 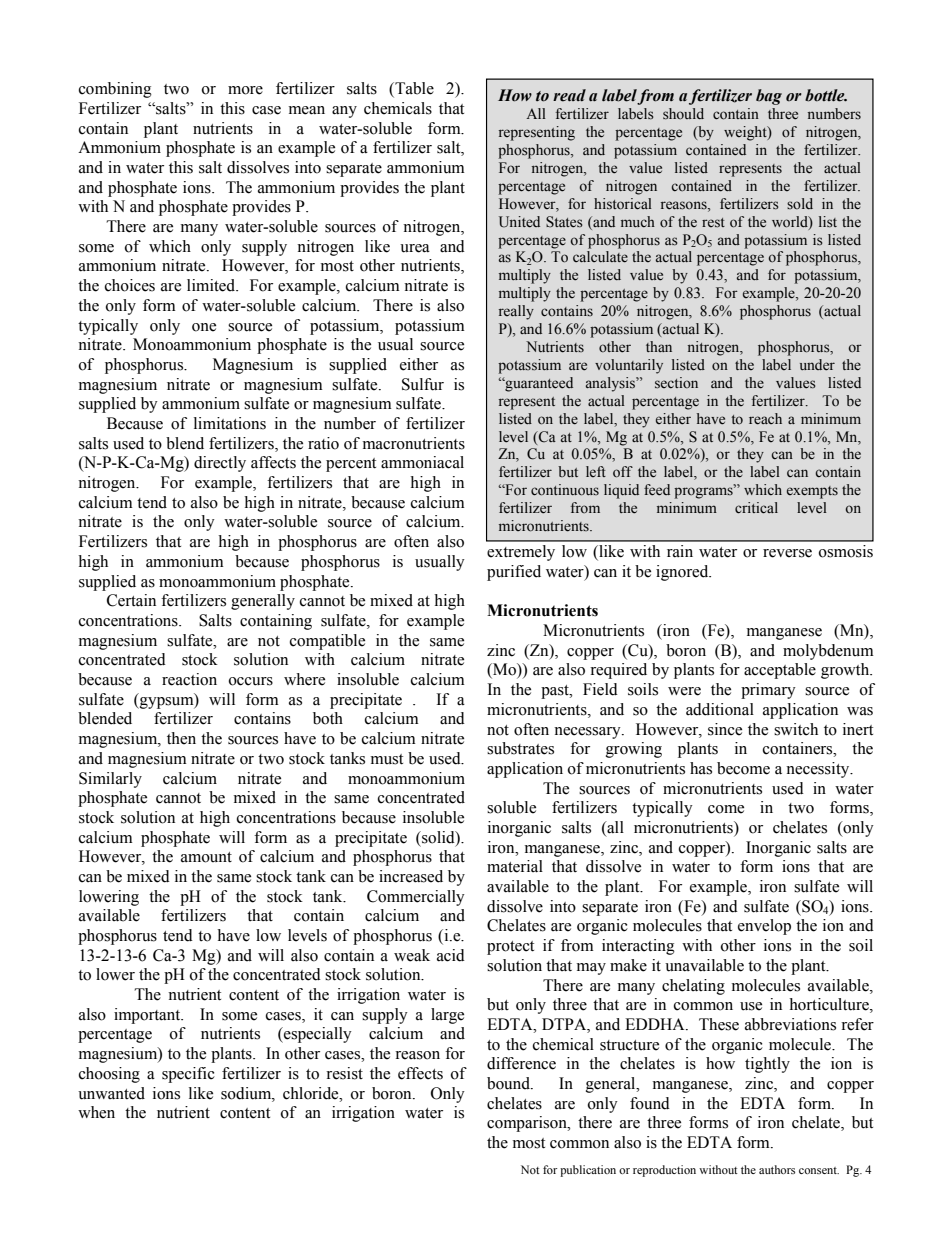 What do you see at coordinates (756, 508) in the screenshot?
I see `critical` at bounding box center [756, 508].
